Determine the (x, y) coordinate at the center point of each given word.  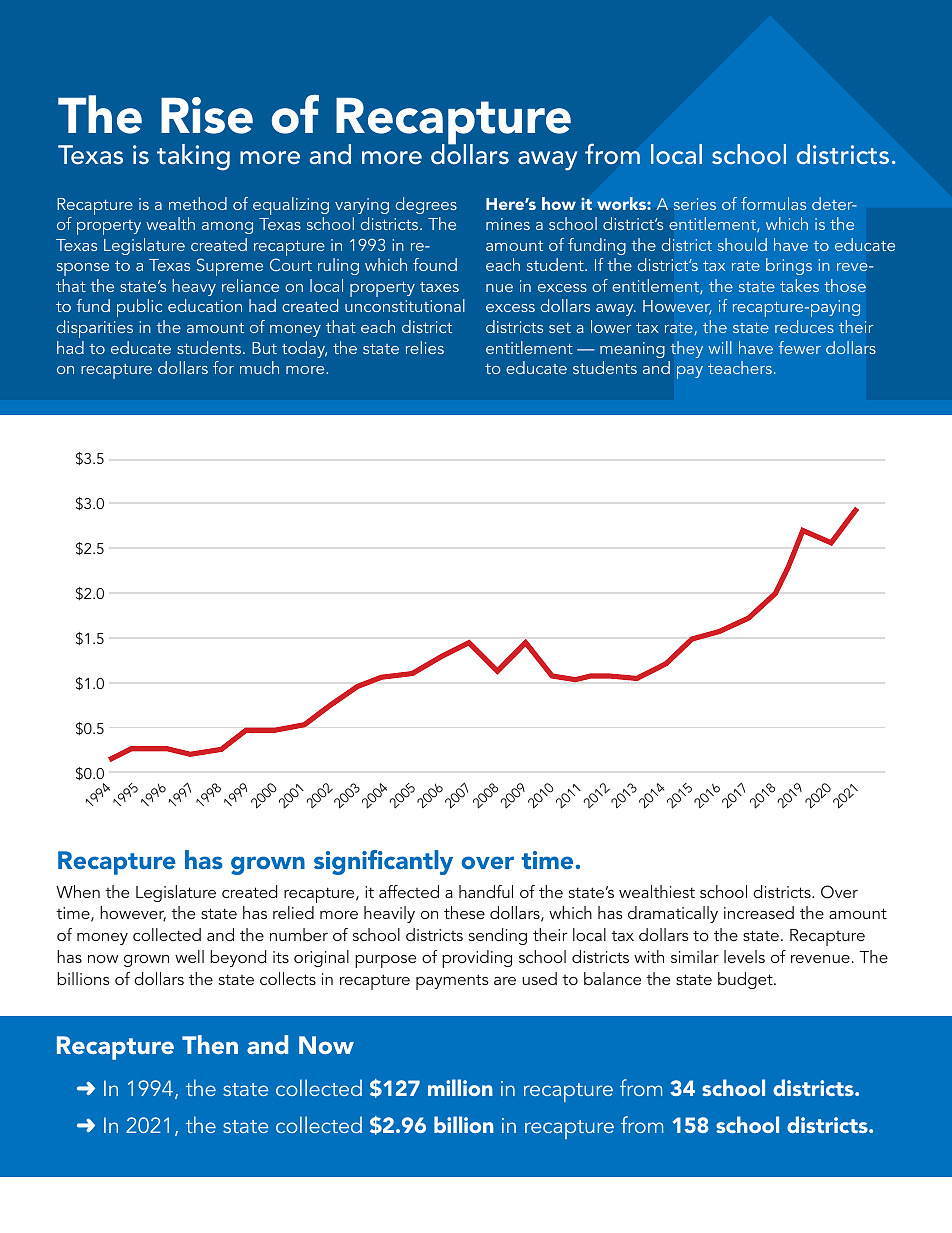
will (720, 347)
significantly (383, 862)
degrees (426, 205)
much (259, 367)
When (78, 891)
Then (210, 1044)
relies (425, 347)
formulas (773, 203)
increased (759, 912)
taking (193, 157)
